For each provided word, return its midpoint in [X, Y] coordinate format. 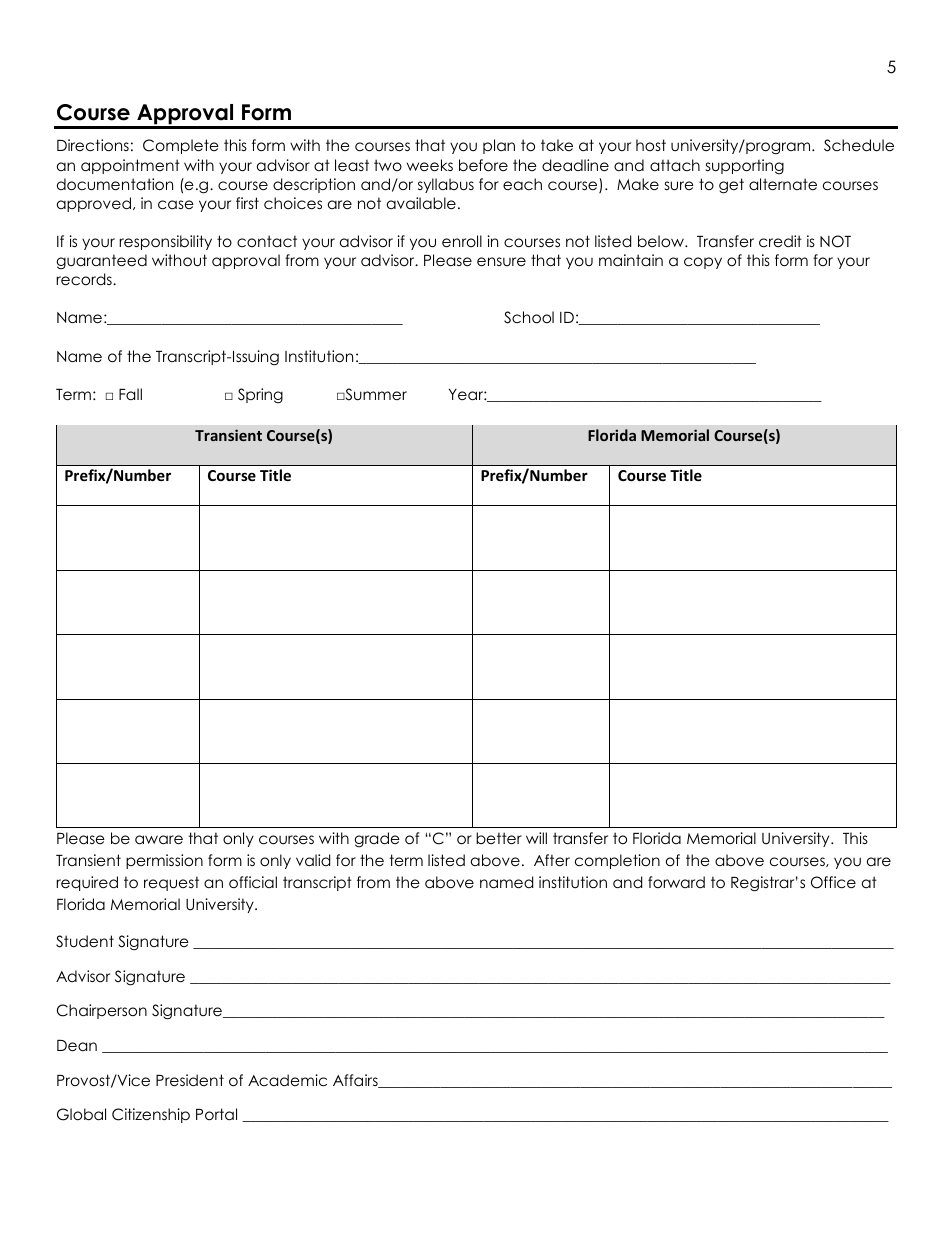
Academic [287, 1080]
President [190, 1080]
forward [676, 882]
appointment [130, 166]
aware [159, 840]
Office [833, 882]
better [499, 838]
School [529, 317]
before [483, 165]
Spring [260, 396]
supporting [745, 167]
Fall [130, 394]
